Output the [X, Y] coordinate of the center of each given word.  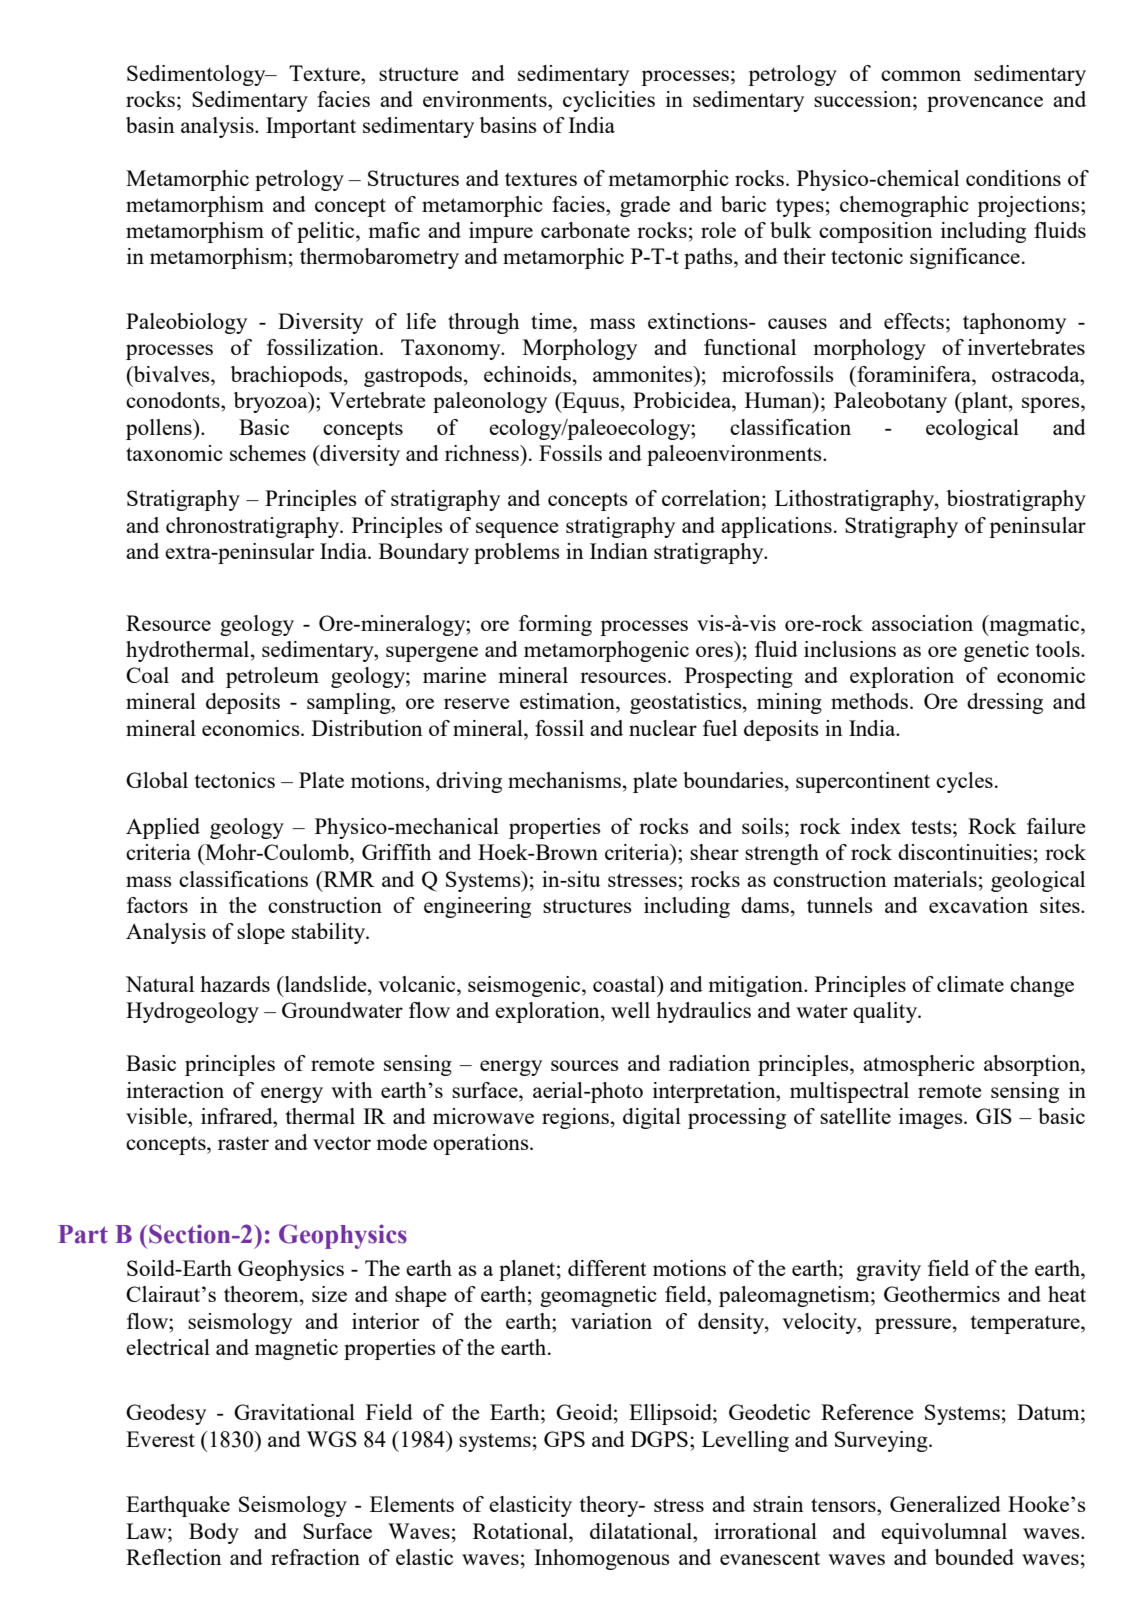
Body [214, 1533]
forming [555, 625]
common [921, 75]
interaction [175, 1090]
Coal [147, 675]
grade [645, 206]
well [630, 1010]
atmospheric [919, 1065]
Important [311, 127]
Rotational [521, 1531]
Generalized [945, 1504]
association [922, 623]
